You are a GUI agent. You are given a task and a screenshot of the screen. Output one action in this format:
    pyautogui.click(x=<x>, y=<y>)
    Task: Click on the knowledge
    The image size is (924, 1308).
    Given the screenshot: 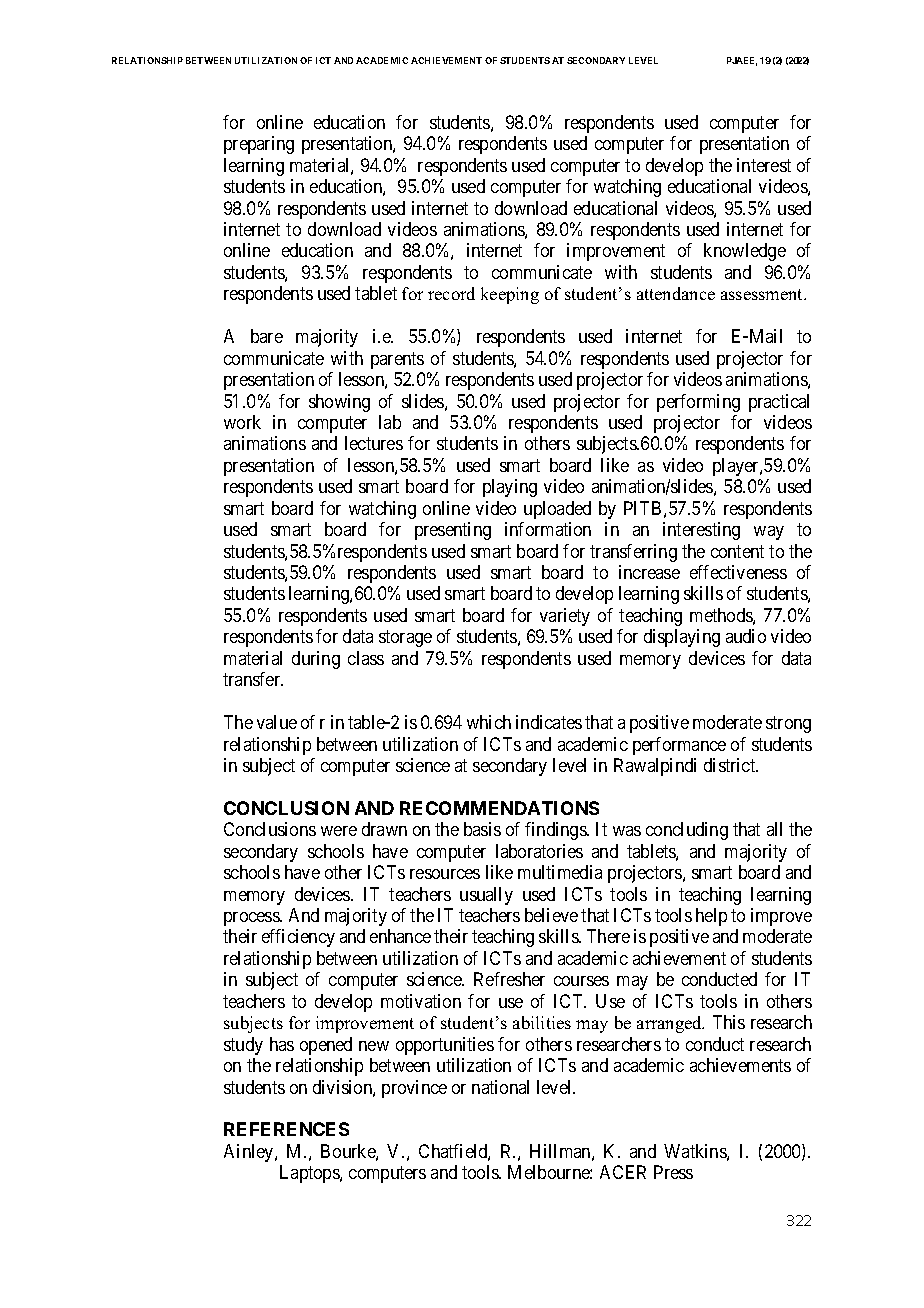 What is the action you would take?
    pyautogui.click(x=745, y=252)
